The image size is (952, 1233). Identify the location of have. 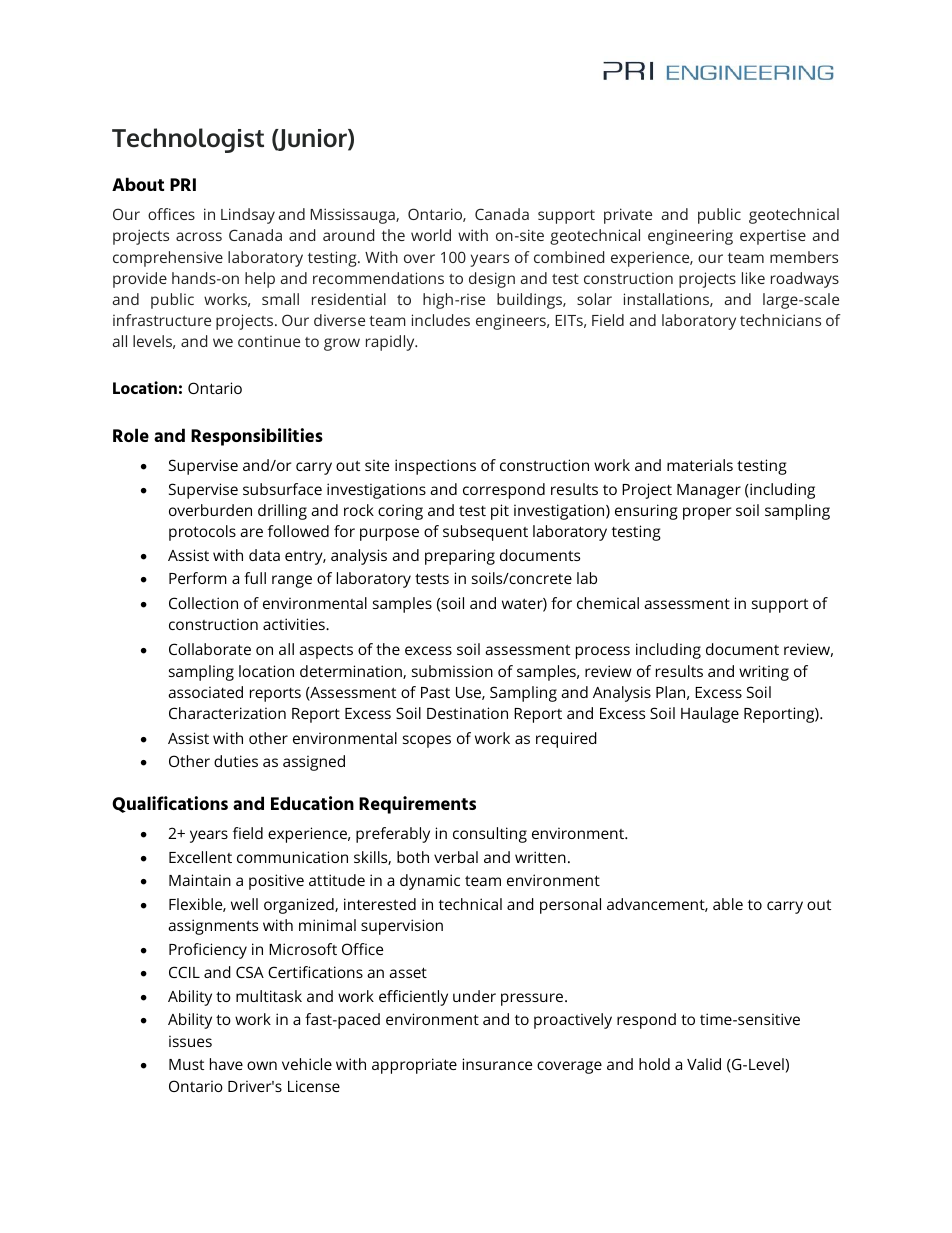
(226, 1064).
